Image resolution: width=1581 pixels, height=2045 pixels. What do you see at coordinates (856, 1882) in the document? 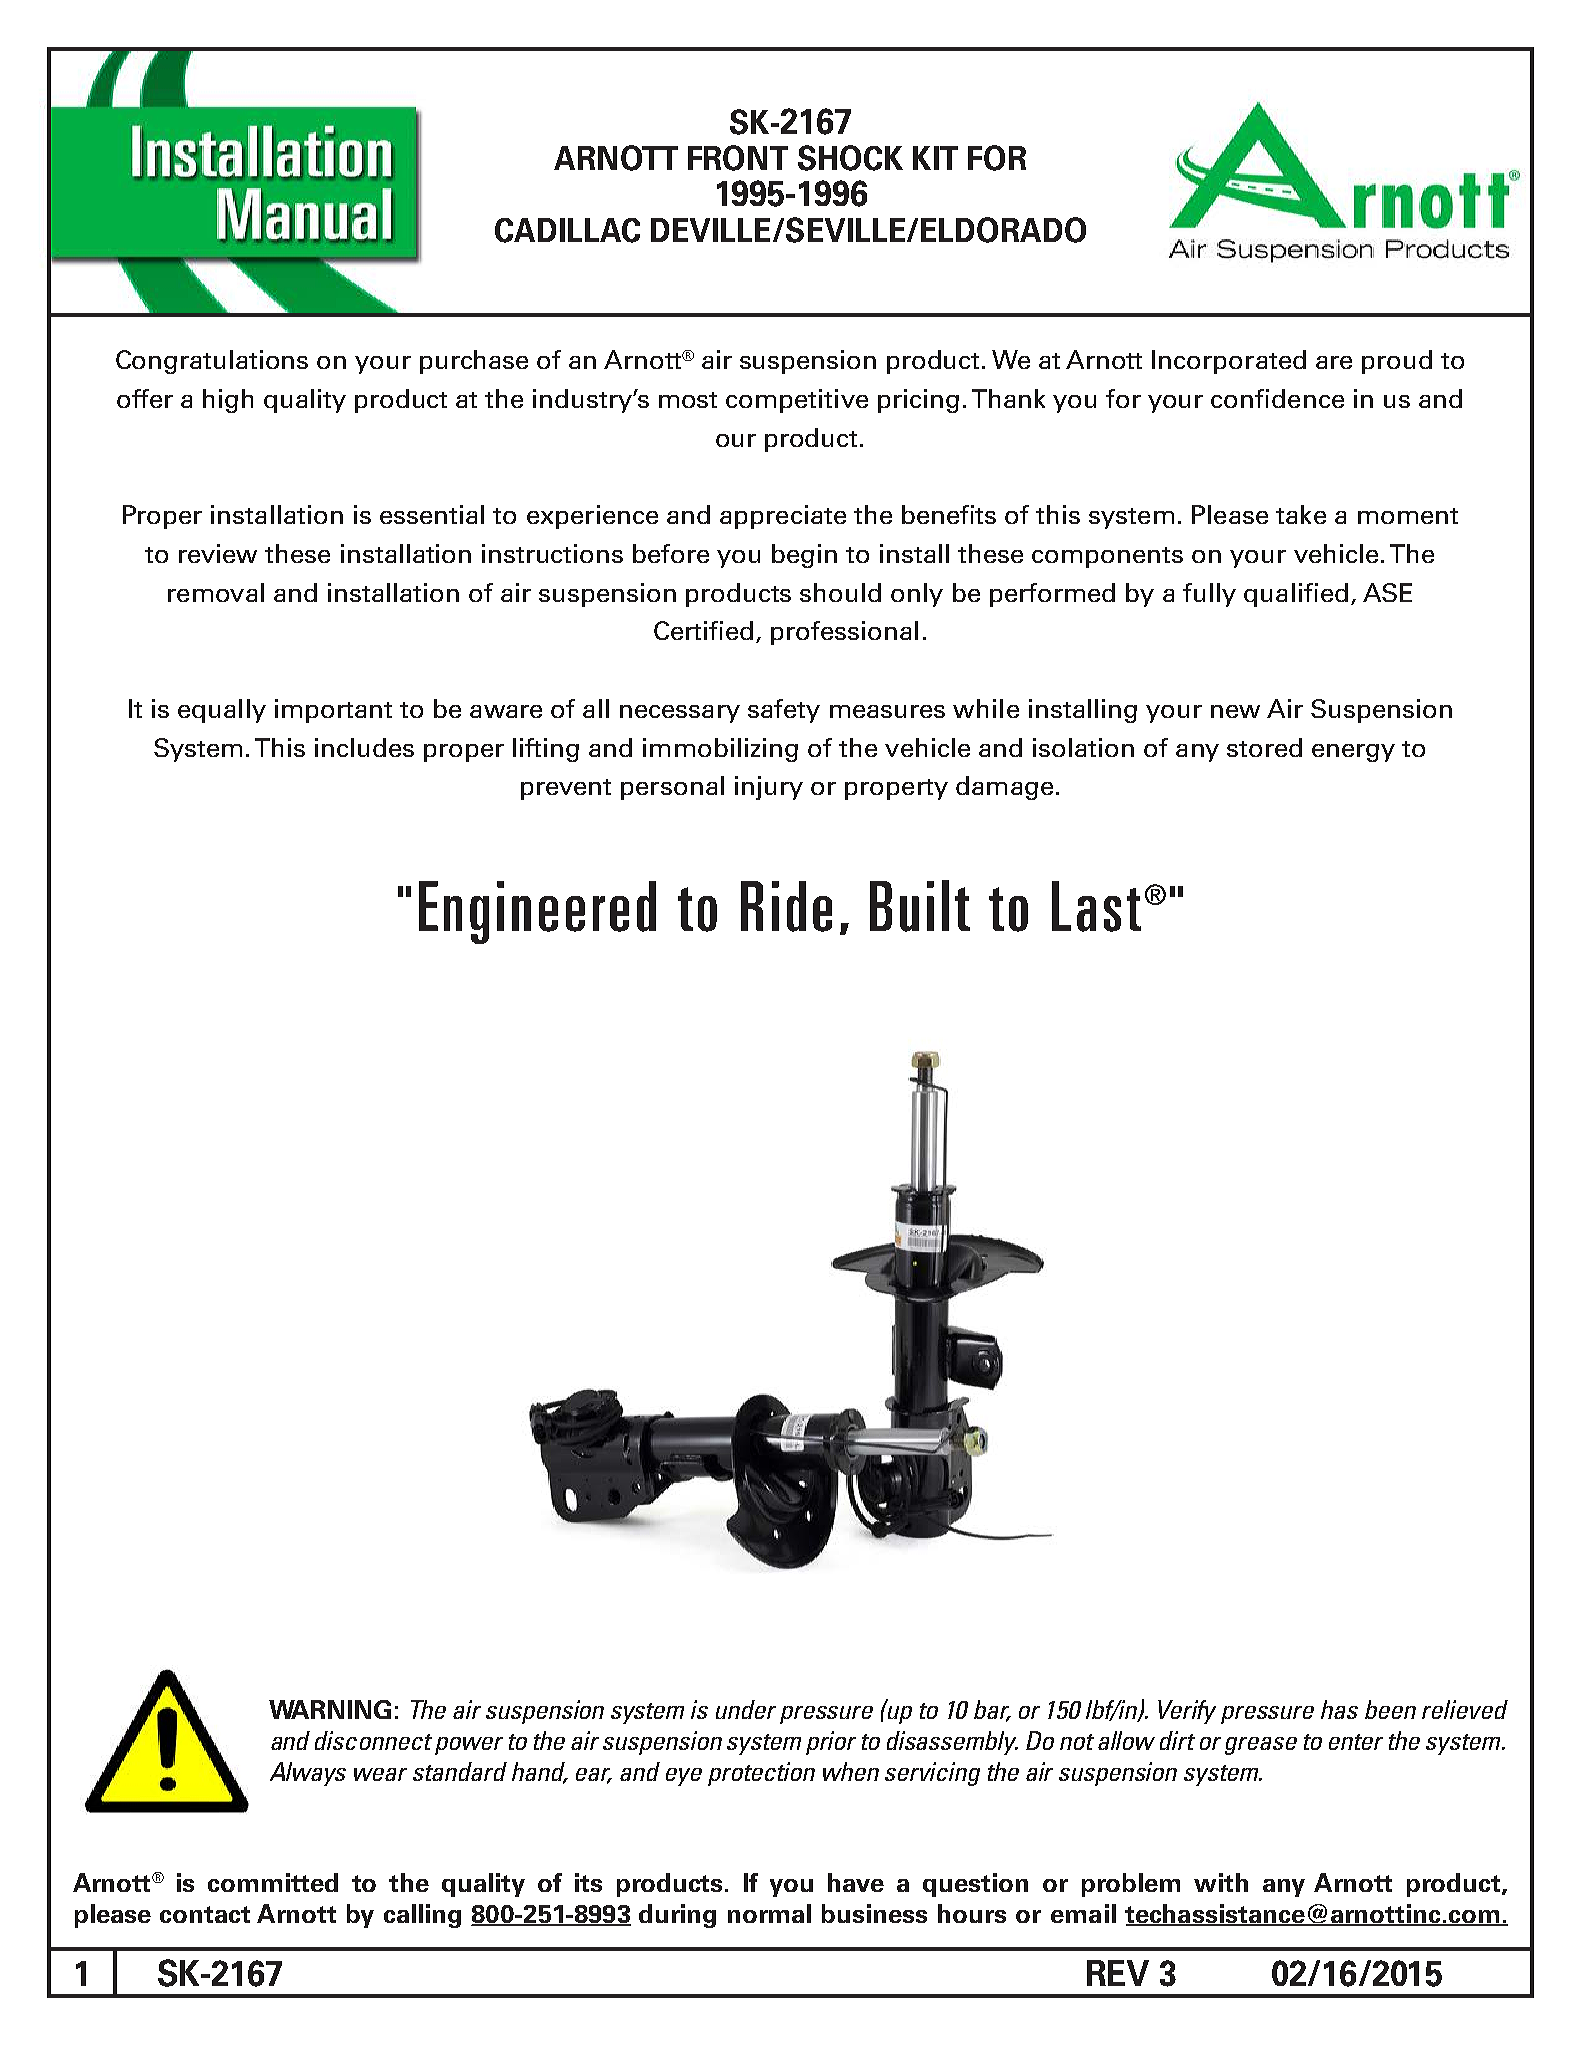
I see `have` at bounding box center [856, 1882].
